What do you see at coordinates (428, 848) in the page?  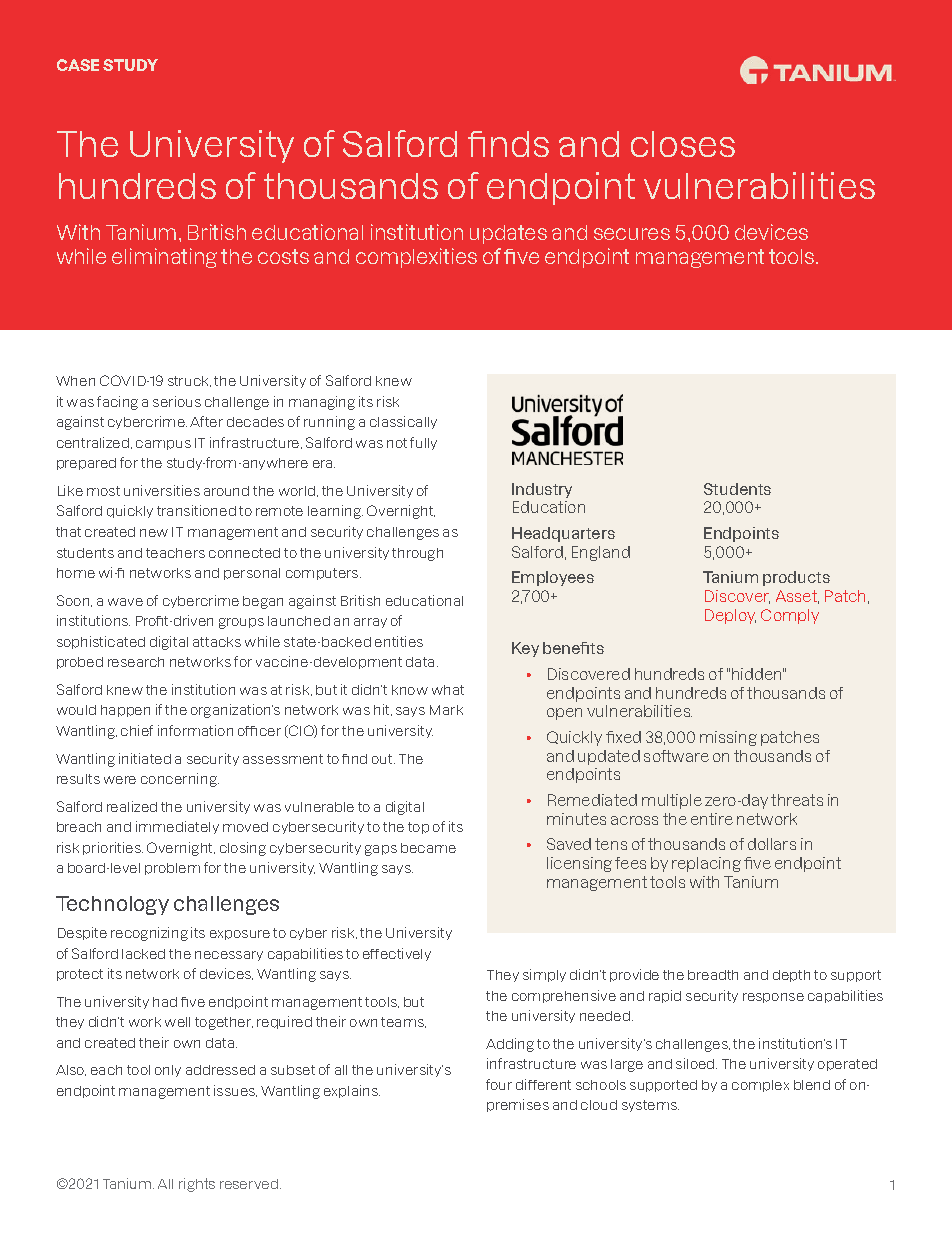 I see `became` at bounding box center [428, 848].
